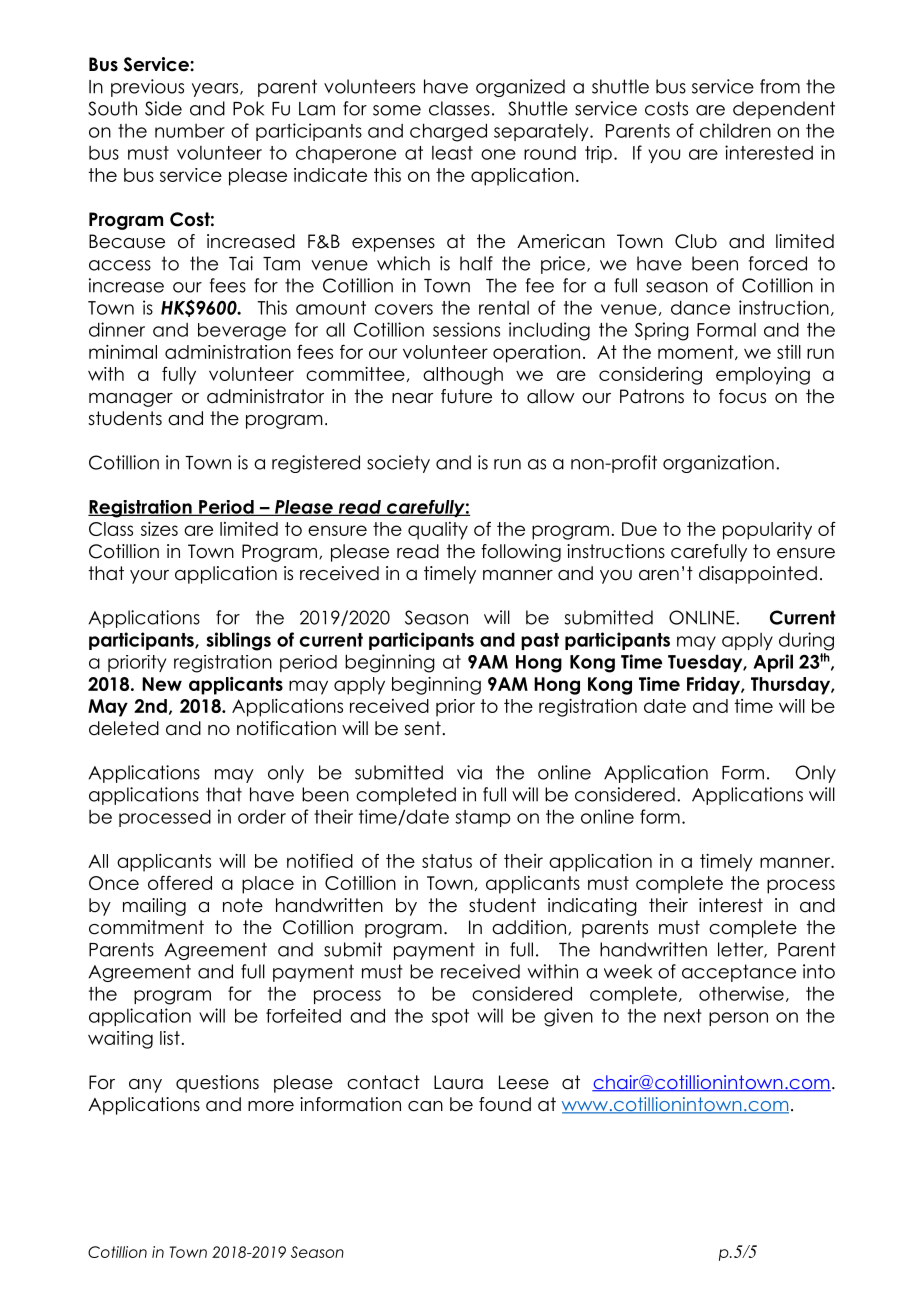  What do you see at coordinates (458, 1082) in the screenshot?
I see `Laura` at bounding box center [458, 1082].
